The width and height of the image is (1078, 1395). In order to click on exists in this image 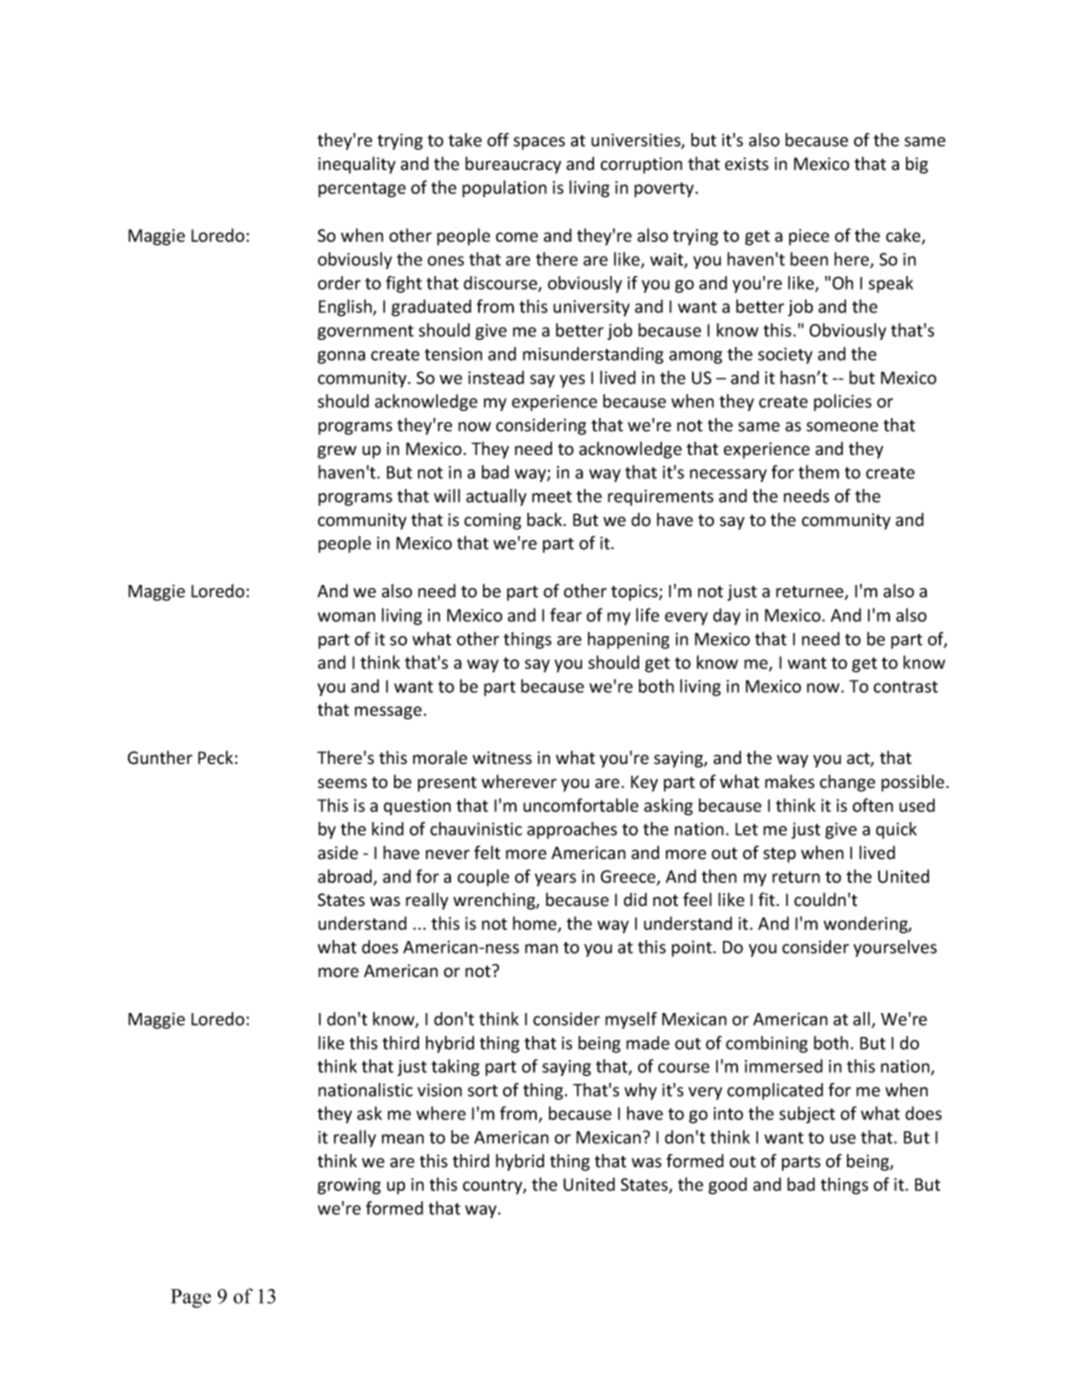, I will do `click(747, 164)`.
